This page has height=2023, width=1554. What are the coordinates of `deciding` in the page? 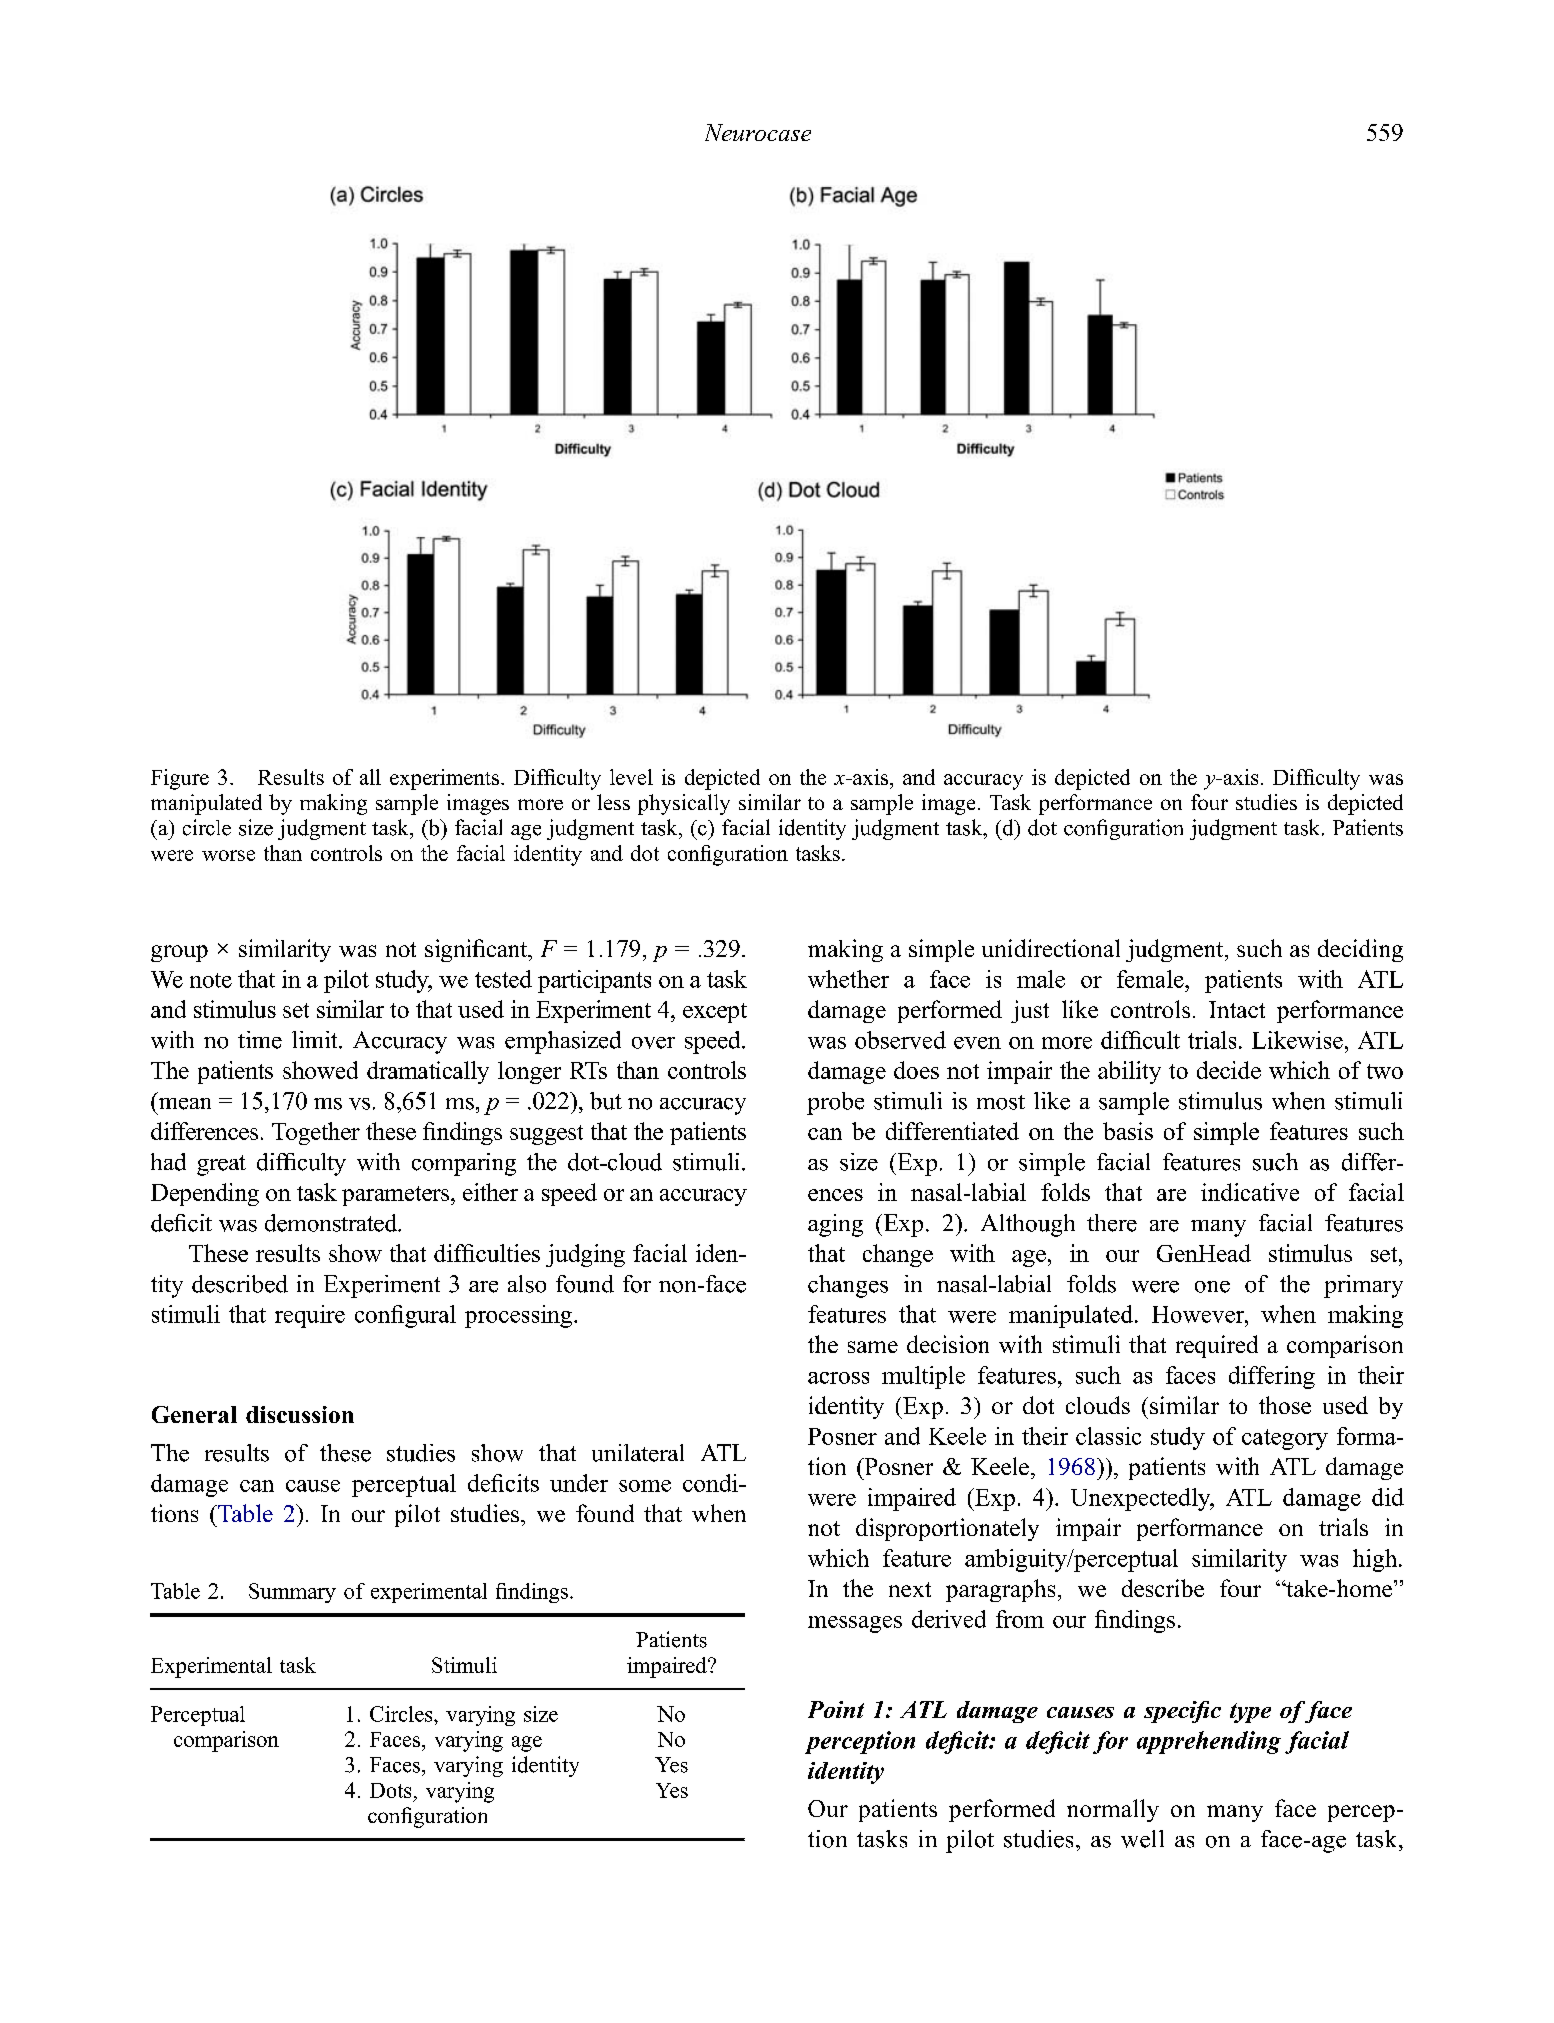 It's located at (1360, 950).
